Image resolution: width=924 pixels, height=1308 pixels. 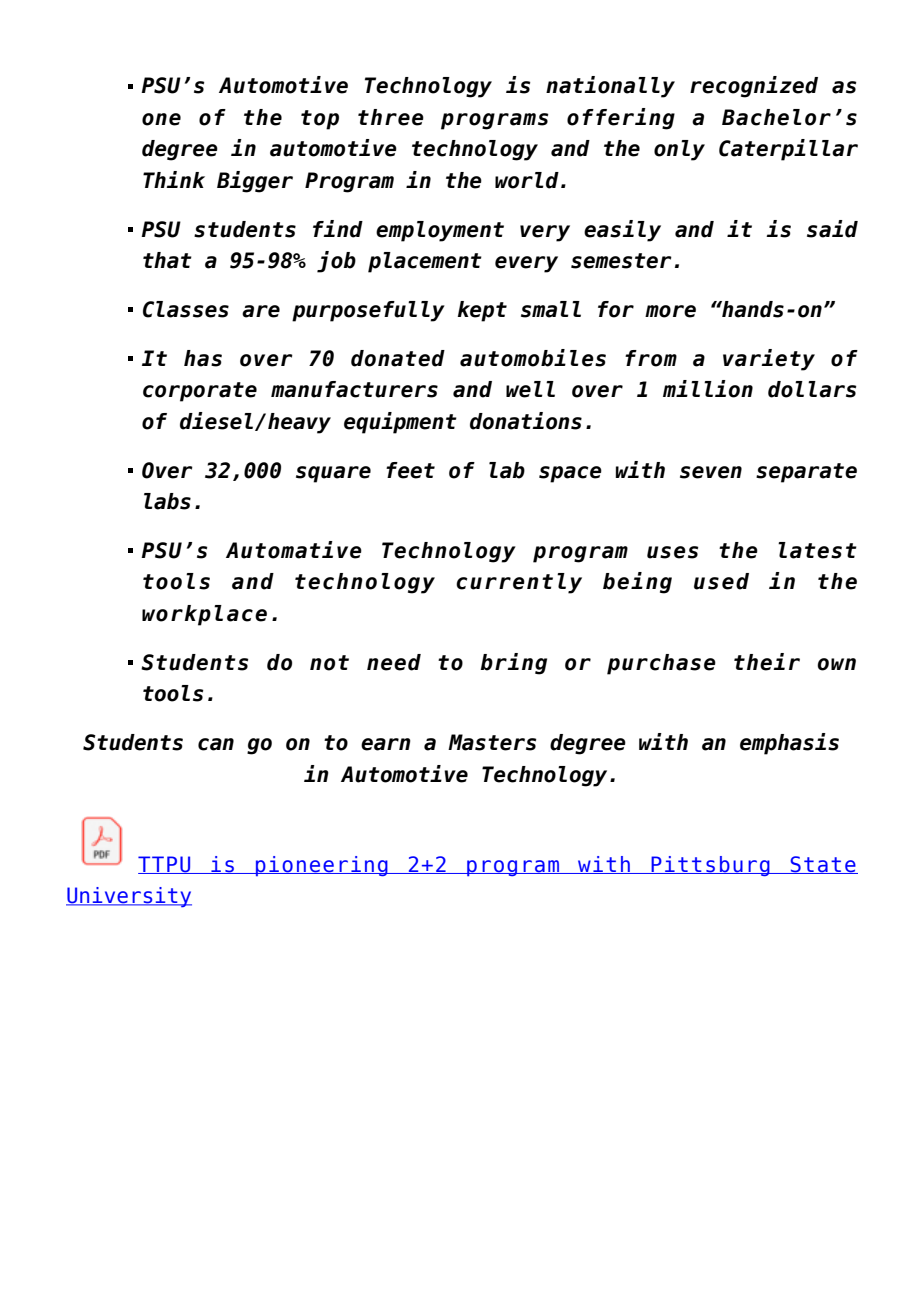 What do you see at coordinates (167, 501) in the screenshot?
I see `labs` at bounding box center [167, 501].
